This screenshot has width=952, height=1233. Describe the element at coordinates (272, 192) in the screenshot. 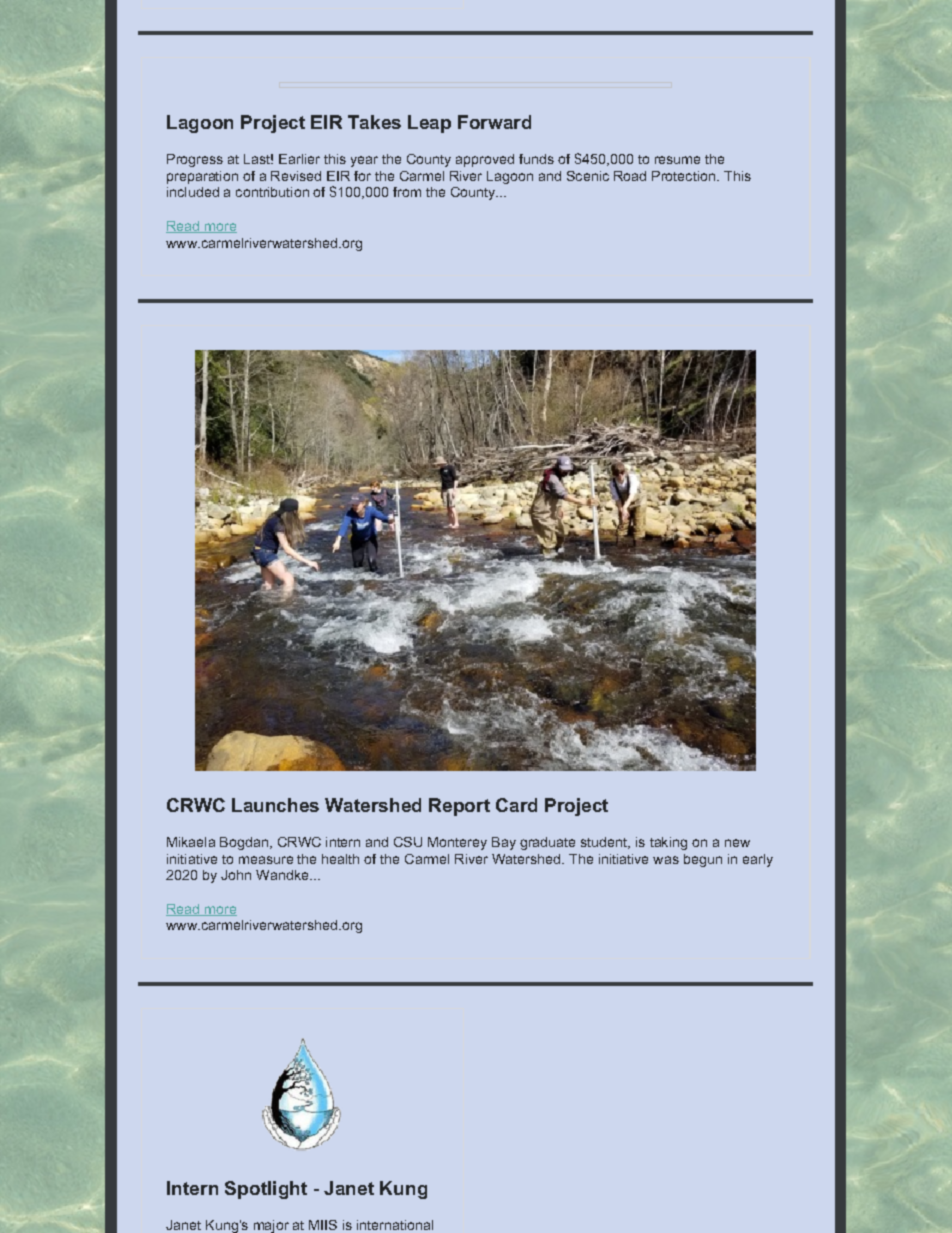

I see `contribution` at that location.
